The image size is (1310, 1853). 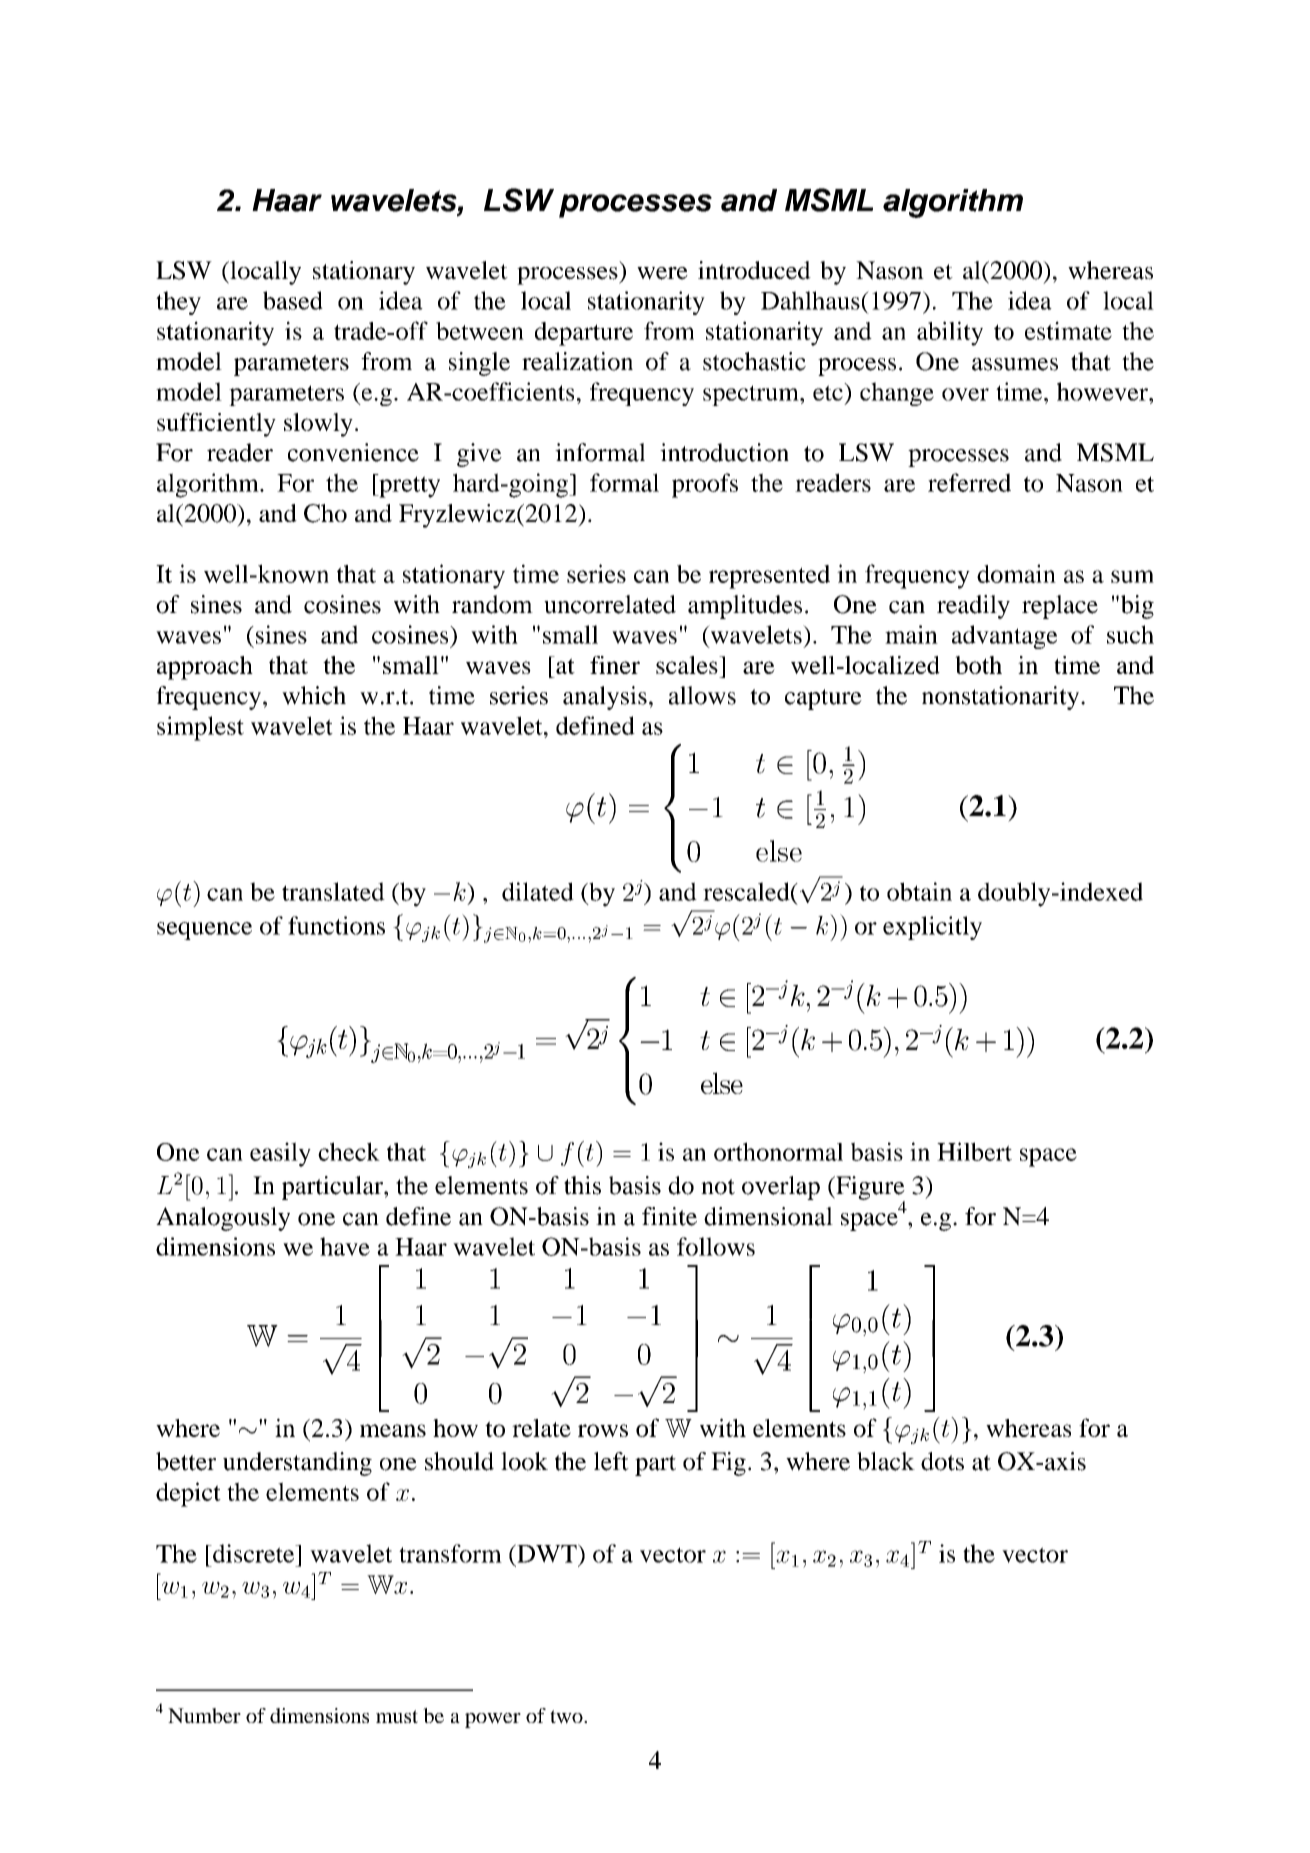 What do you see at coordinates (662, 273) in the document?
I see `were` at bounding box center [662, 273].
